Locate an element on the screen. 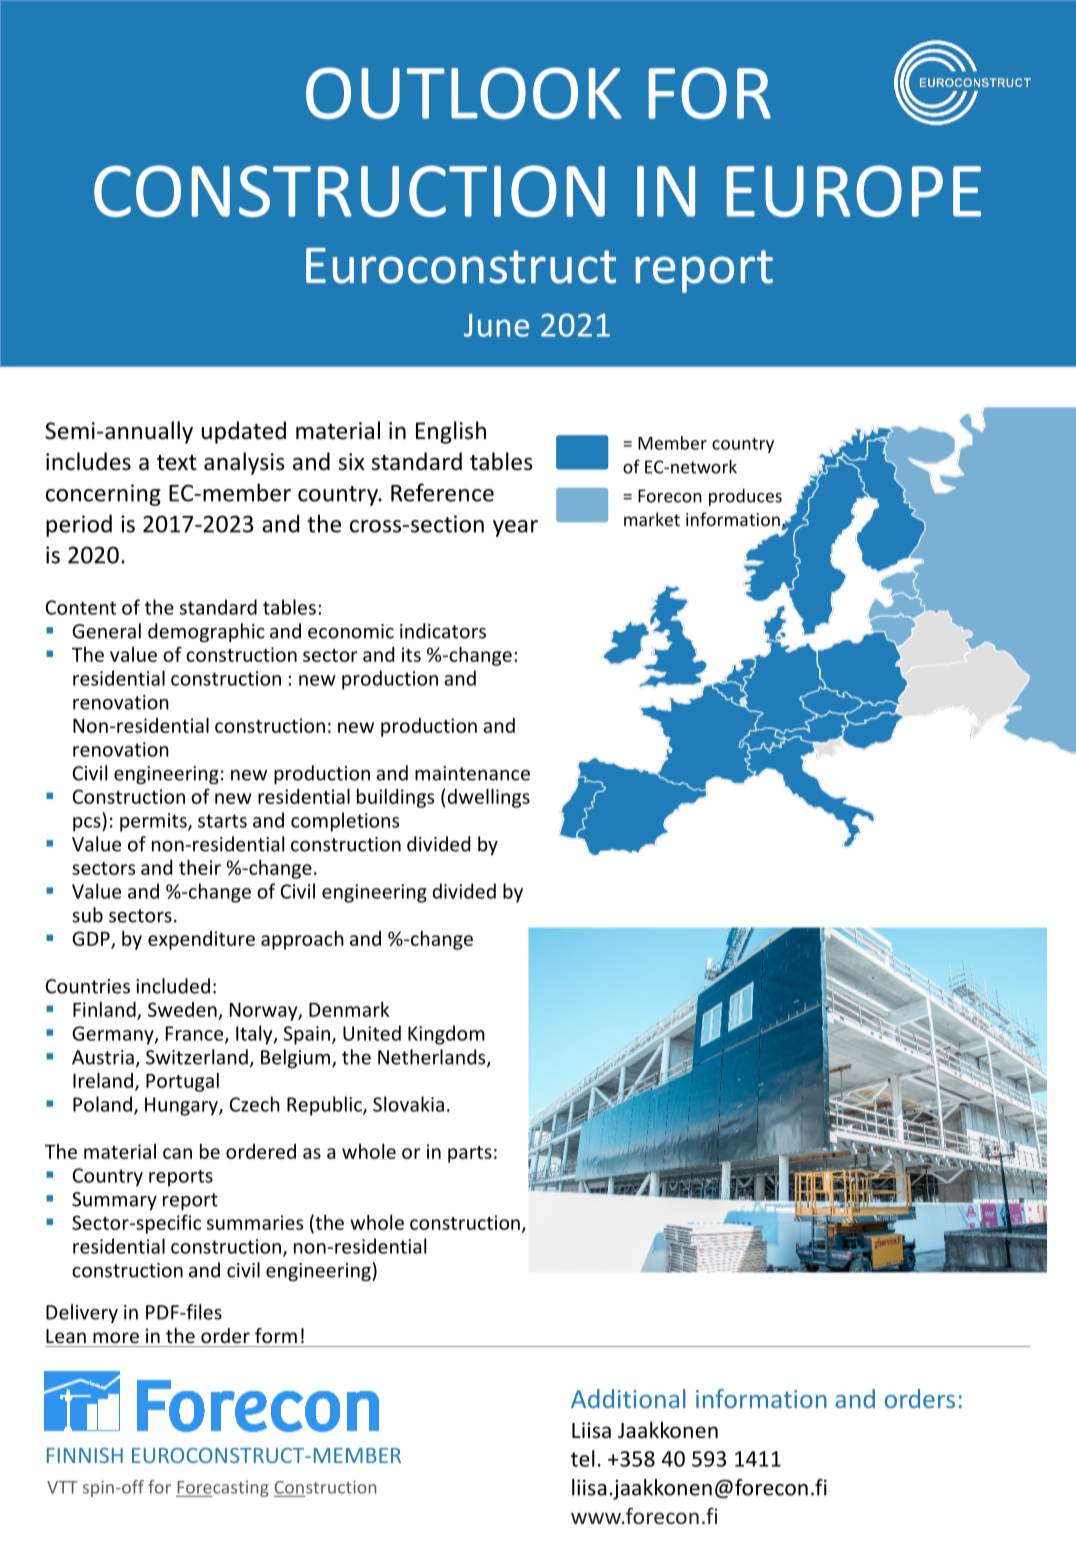  General is located at coordinates (106, 631).
